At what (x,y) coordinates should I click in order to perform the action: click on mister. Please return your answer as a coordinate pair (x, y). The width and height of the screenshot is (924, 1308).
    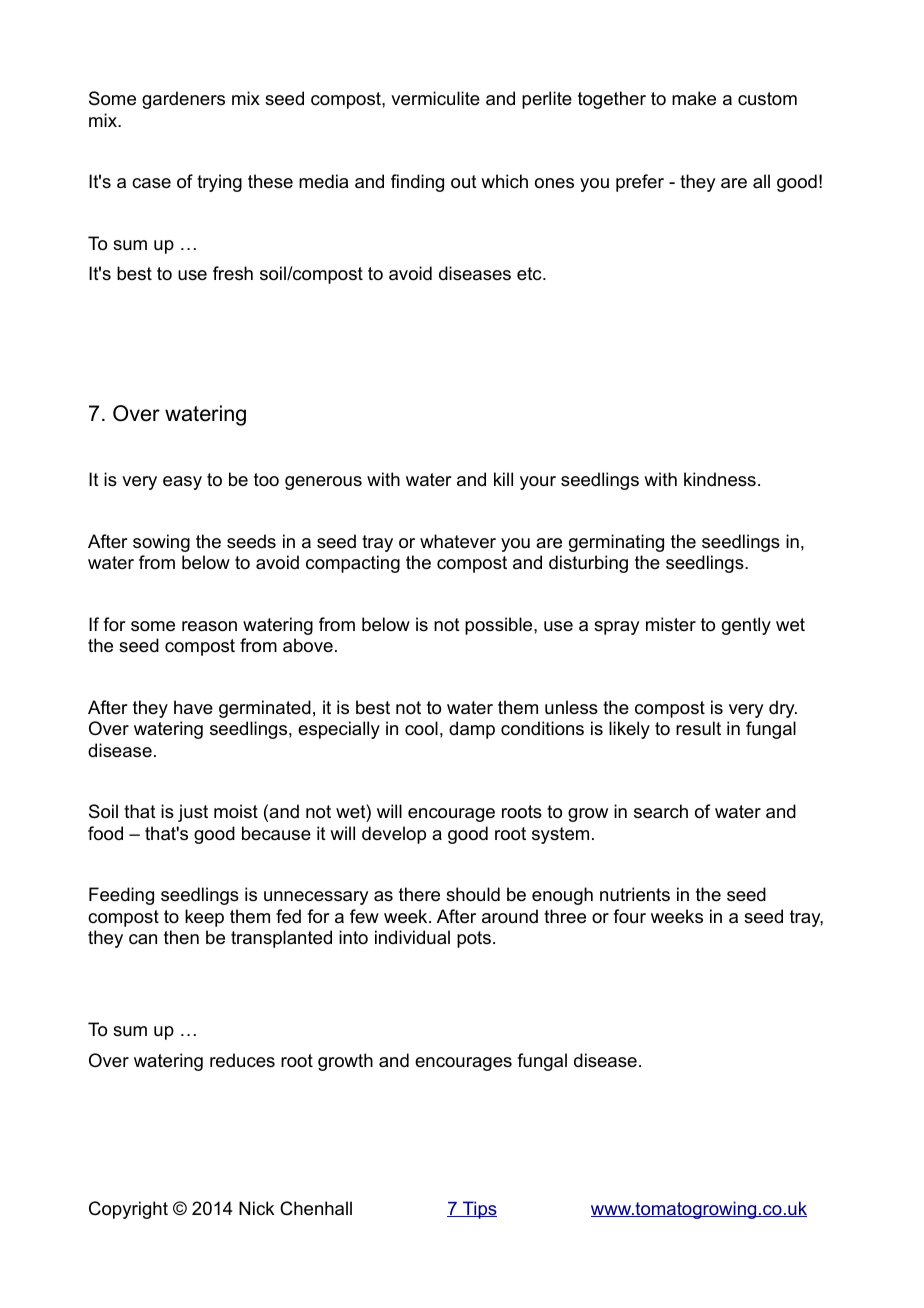
    Looking at the image, I should click on (671, 624).
